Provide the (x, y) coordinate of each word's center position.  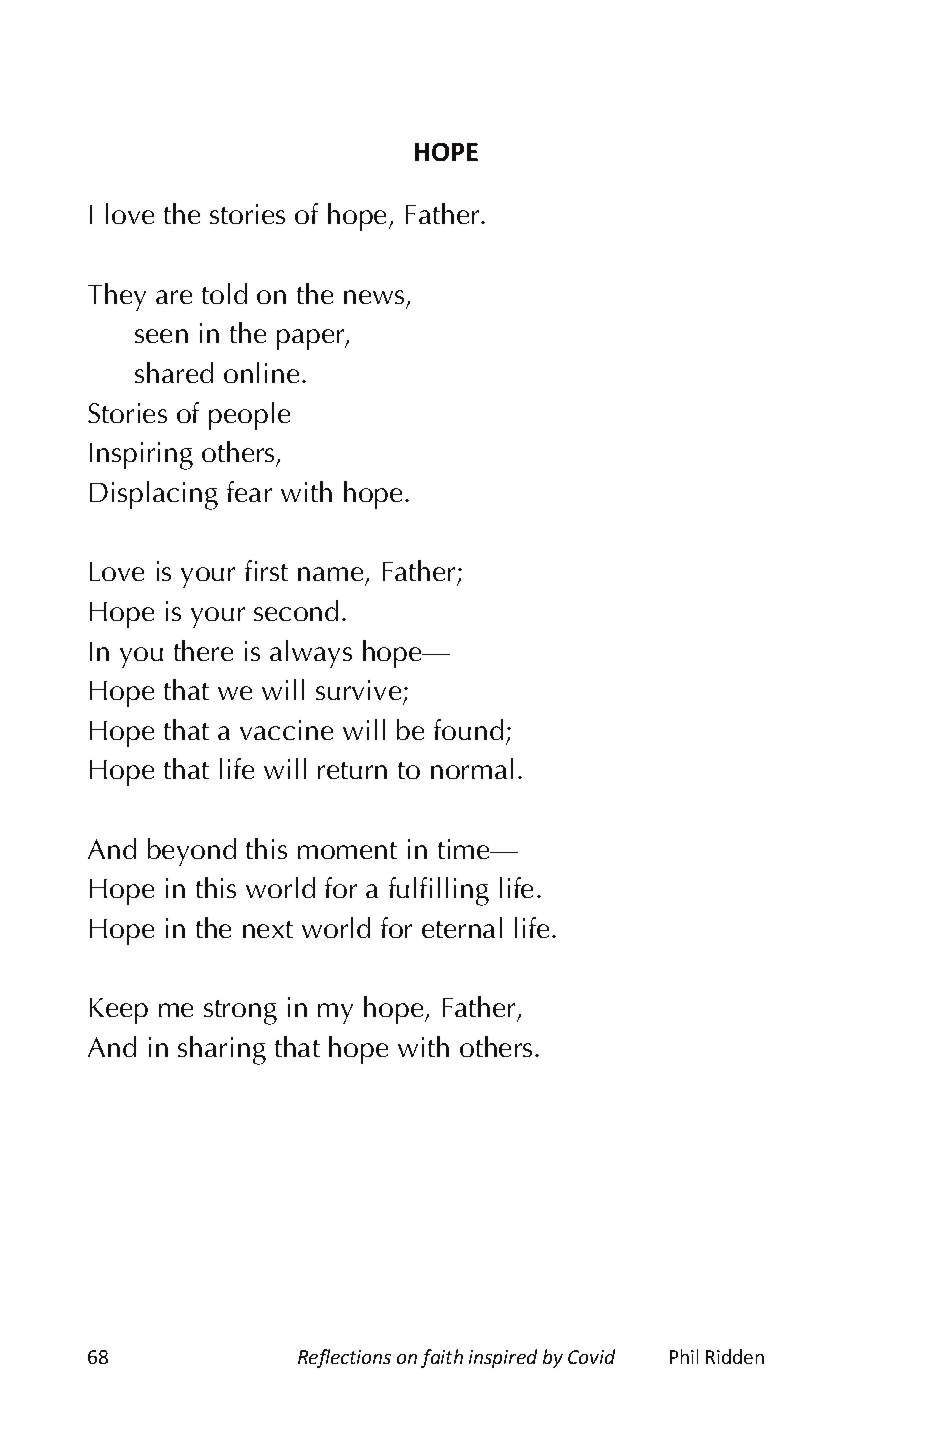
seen (161, 336)
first (266, 570)
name (330, 574)
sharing (222, 1050)
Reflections (344, 1358)
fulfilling (439, 891)
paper (312, 339)
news (374, 297)
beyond (192, 852)
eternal (462, 927)
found (468, 729)
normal (472, 768)
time (465, 849)
